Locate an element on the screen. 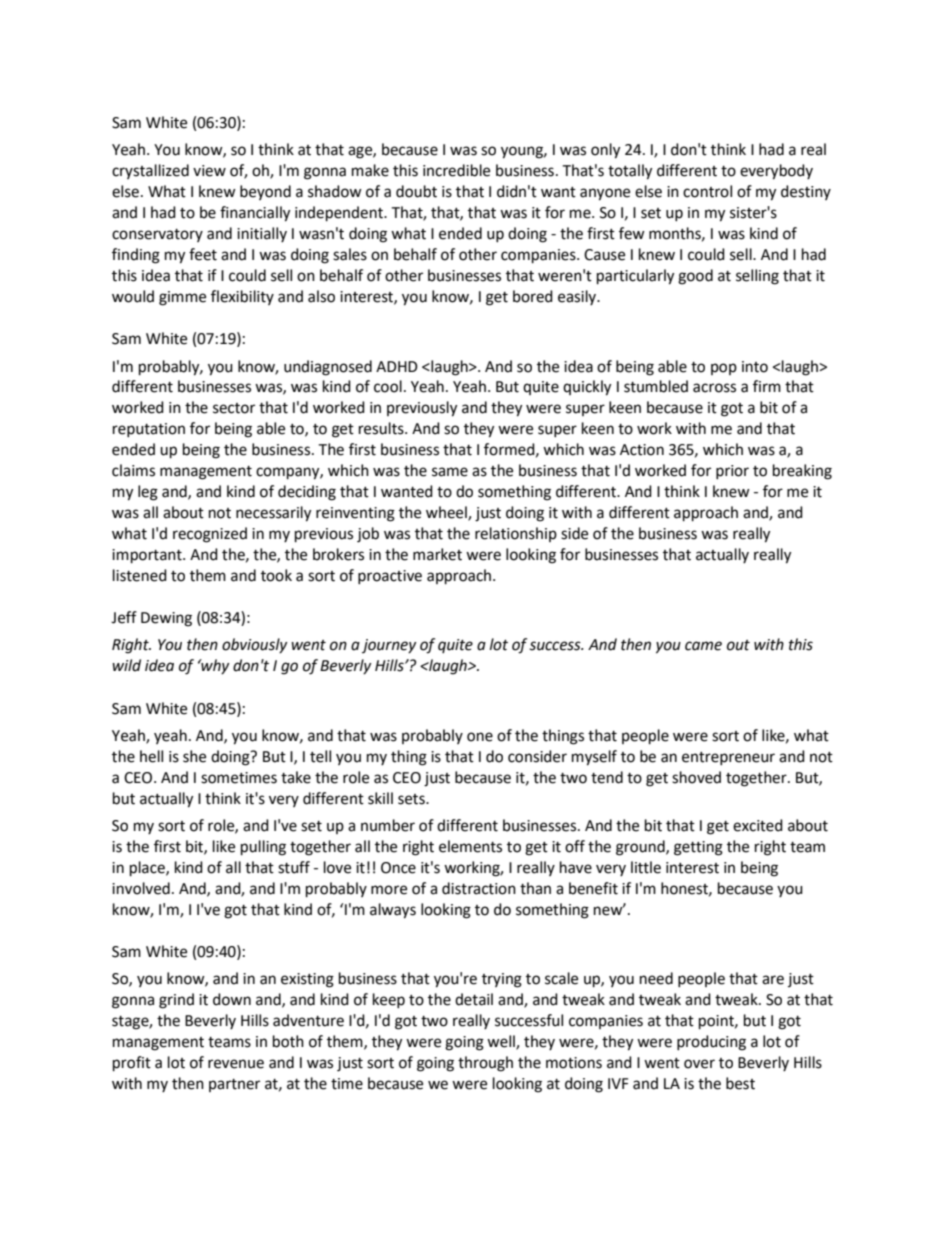 Image resolution: width=952 pixels, height=1233 pixels. getting is located at coordinates (698, 848).
